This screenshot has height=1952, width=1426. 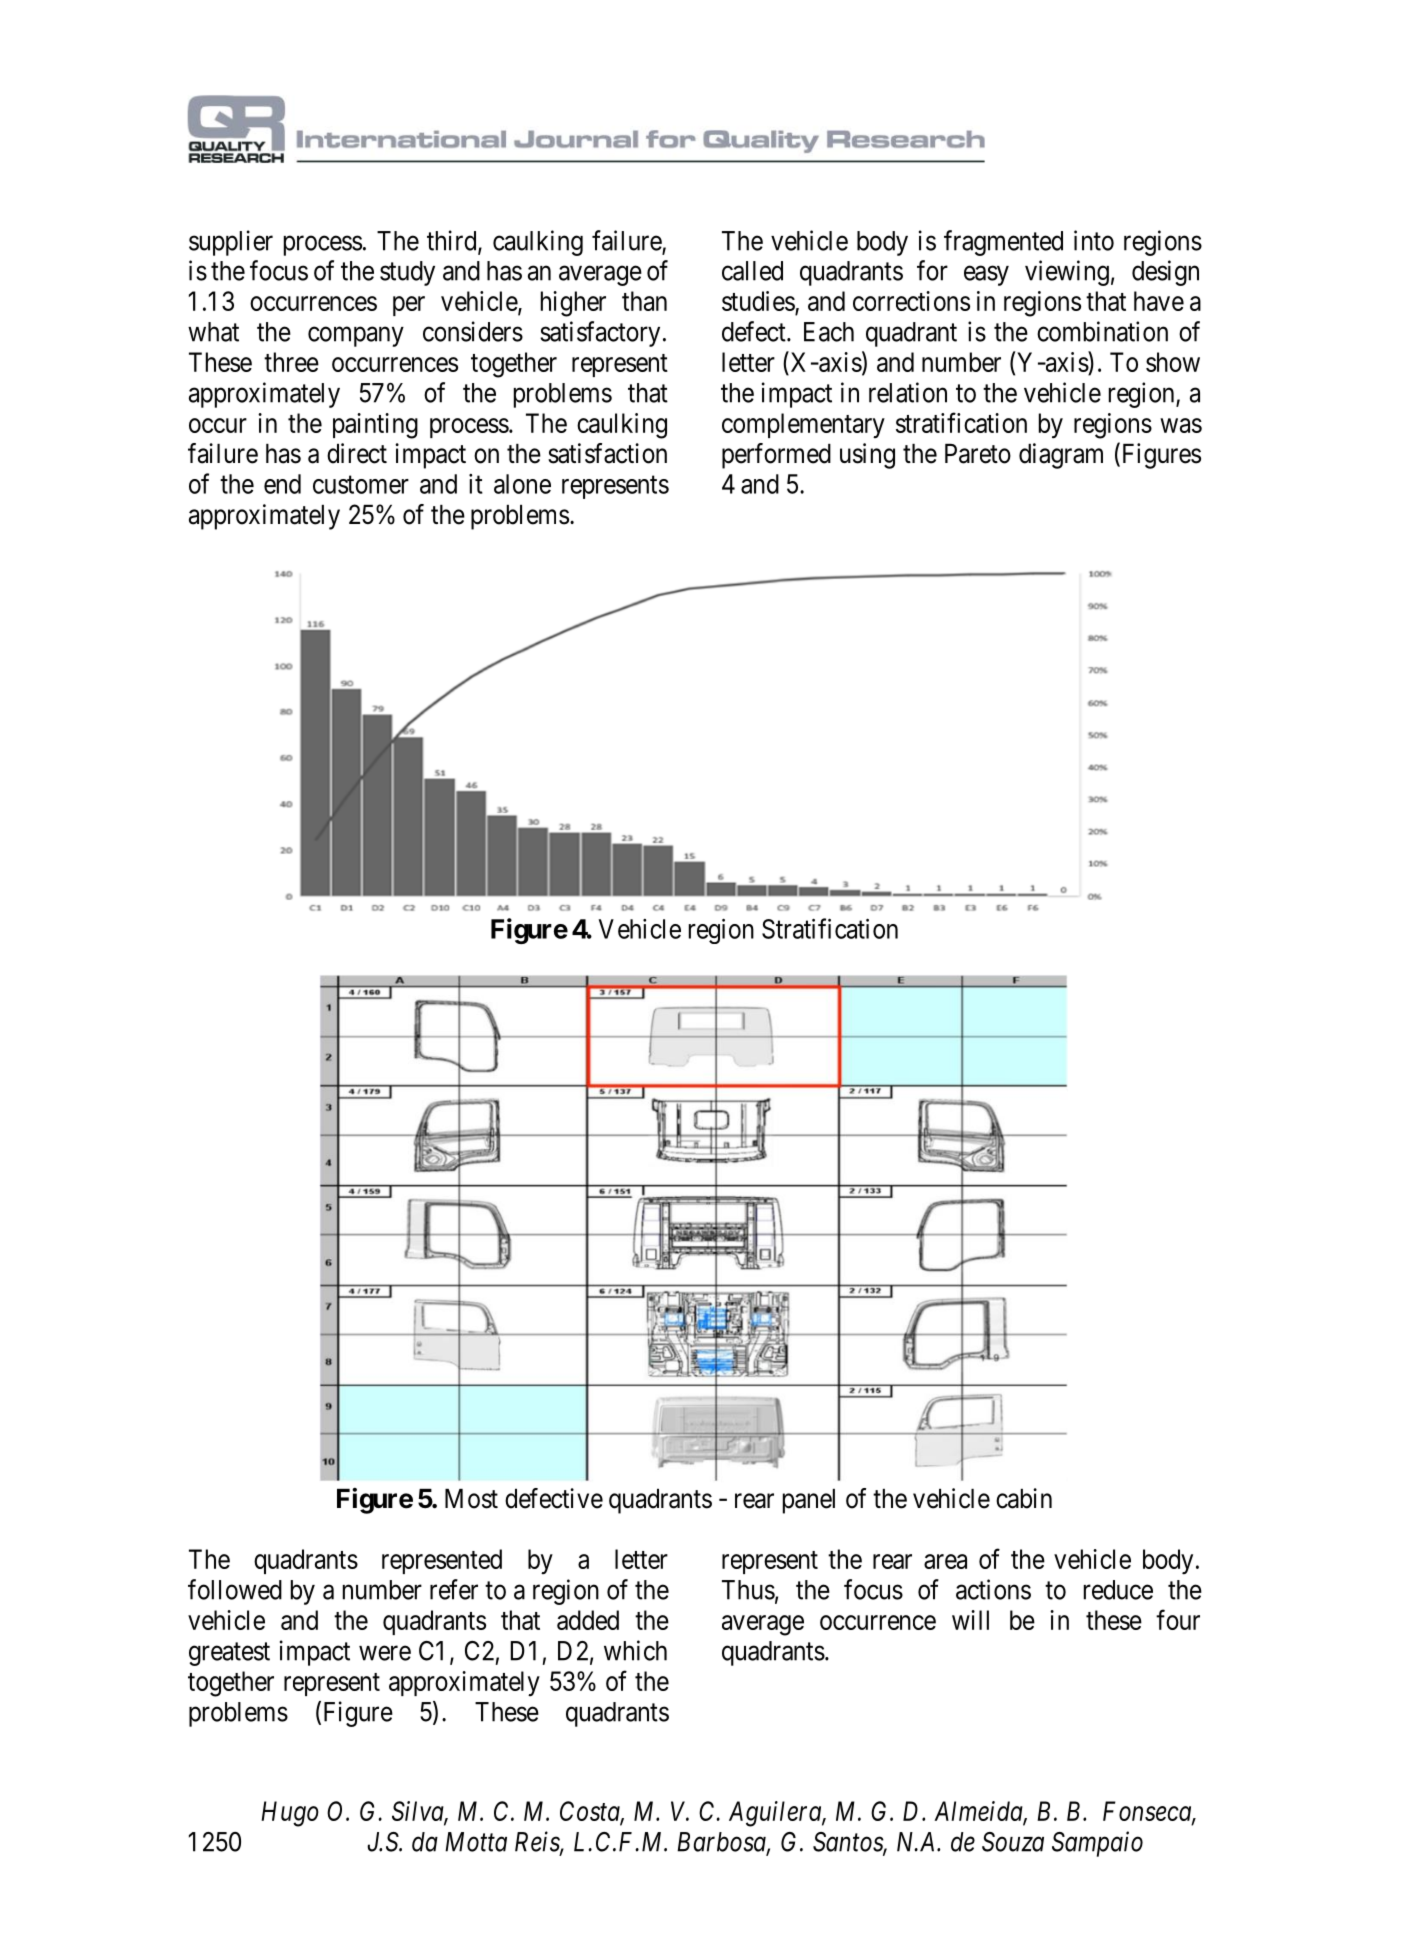 What do you see at coordinates (1067, 273) in the screenshot?
I see `viewing` at bounding box center [1067, 273].
